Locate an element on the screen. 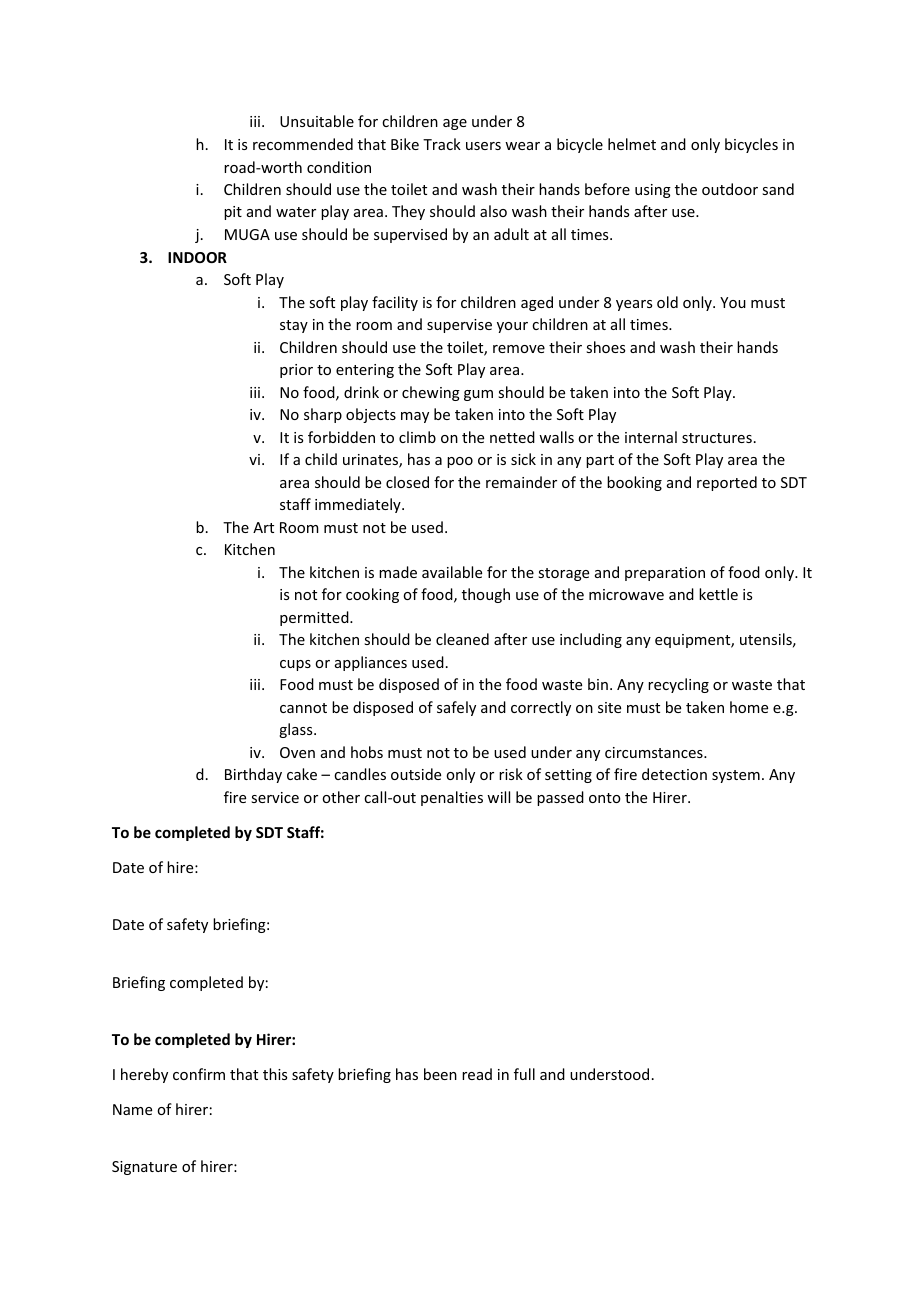  safely is located at coordinates (456, 708).
